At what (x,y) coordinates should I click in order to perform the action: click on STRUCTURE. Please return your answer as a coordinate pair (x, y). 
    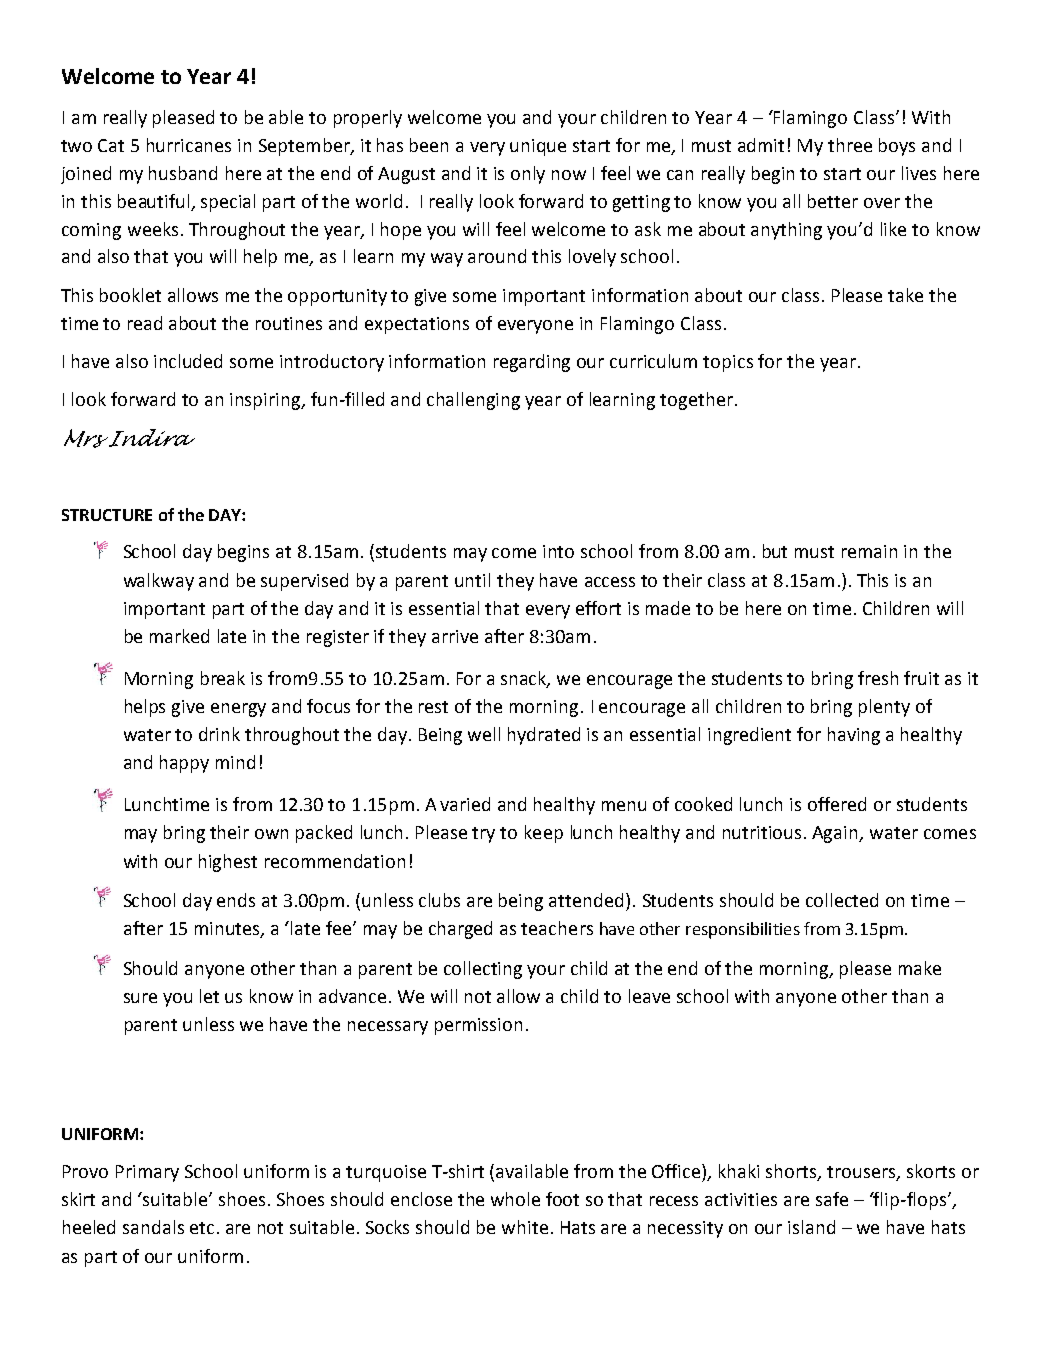
    Looking at the image, I should click on (107, 515).
